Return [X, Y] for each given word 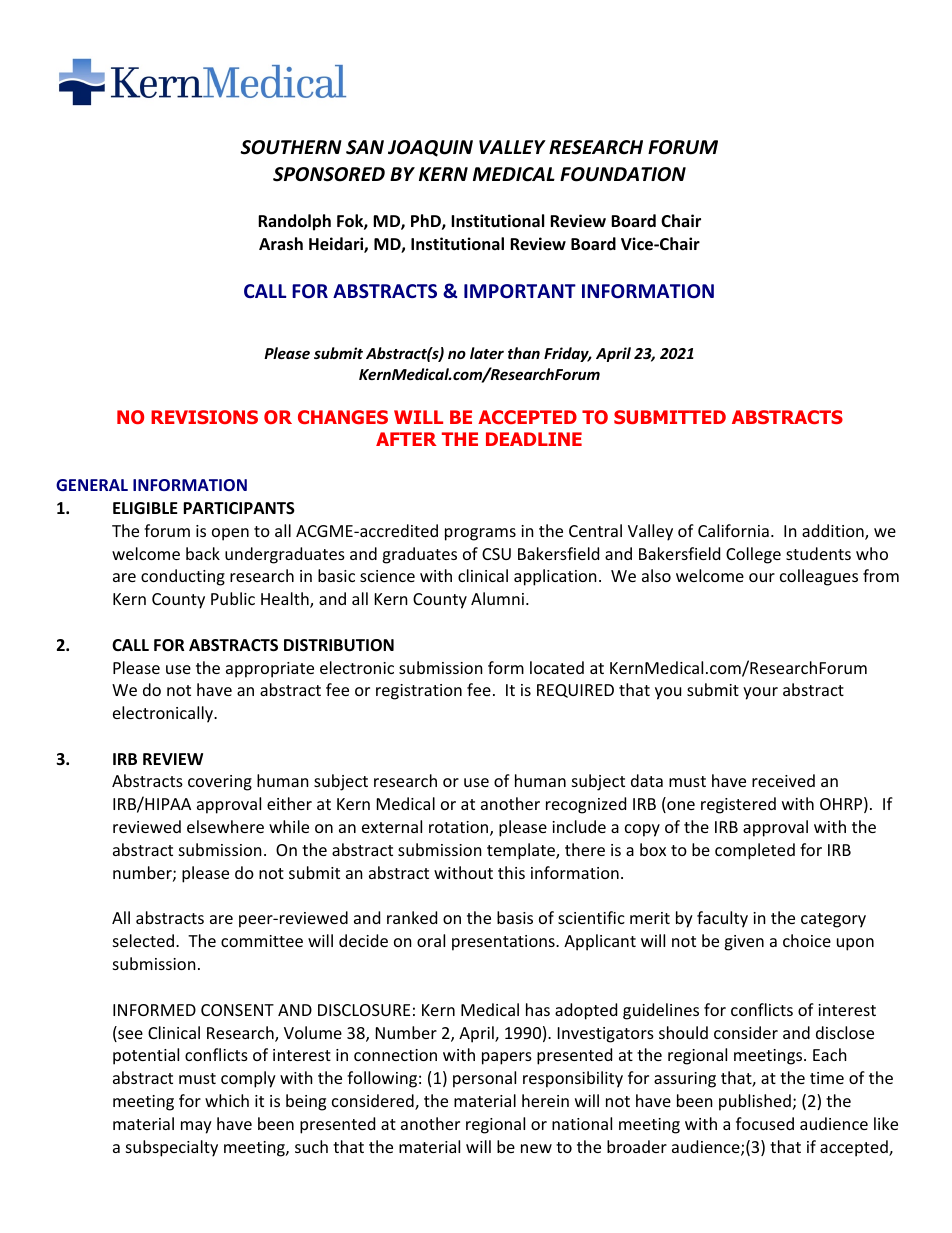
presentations [504, 943]
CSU [496, 554]
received [783, 780]
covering [220, 783]
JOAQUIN [430, 148]
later [487, 353]
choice [807, 940]
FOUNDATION [623, 174]
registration [419, 692]
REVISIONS [204, 417]
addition [834, 532]
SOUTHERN [291, 147]
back [203, 553]
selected [143, 940]
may [196, 1127]
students [818, 553]
